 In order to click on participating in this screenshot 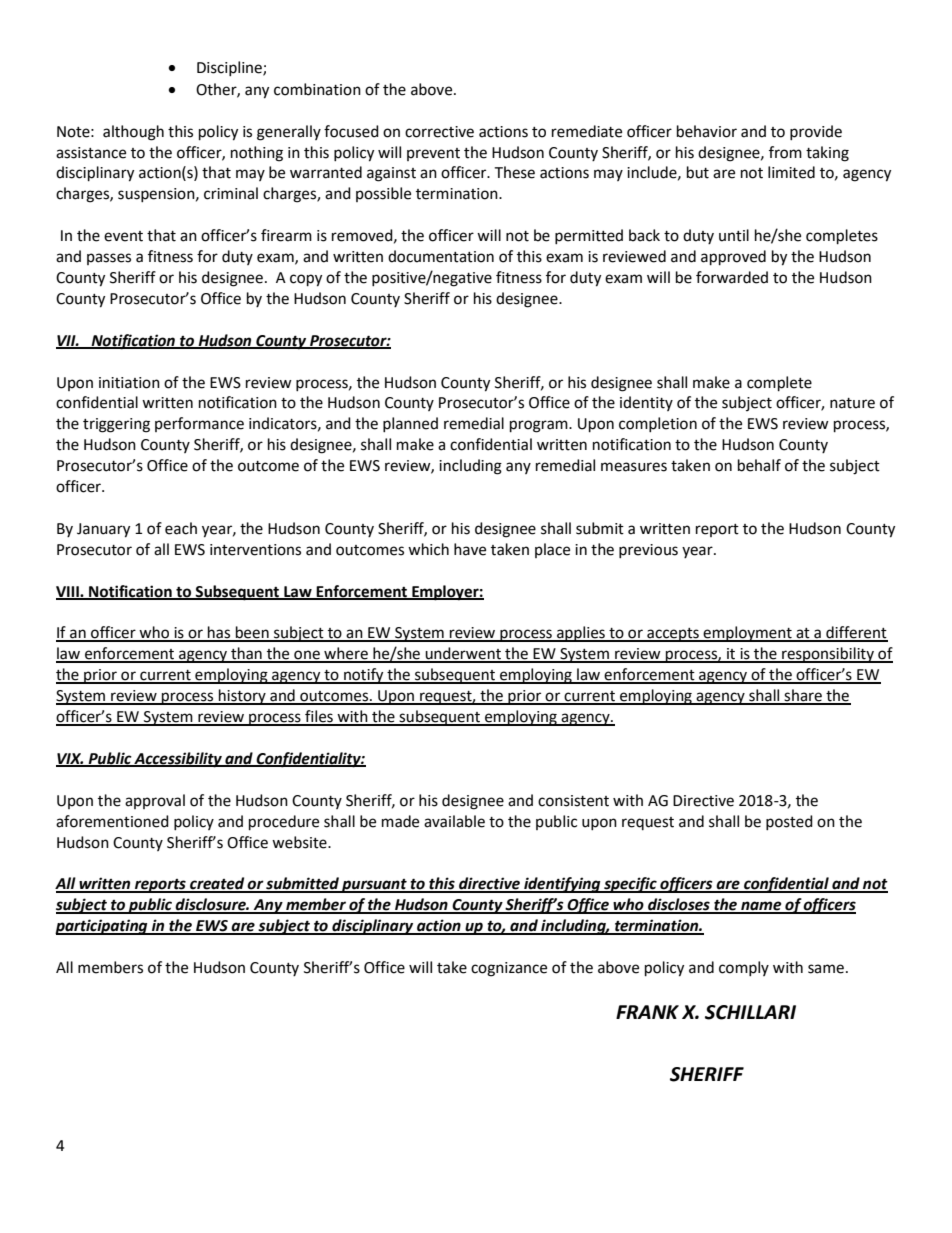, I will do `click(102, 927)`.
